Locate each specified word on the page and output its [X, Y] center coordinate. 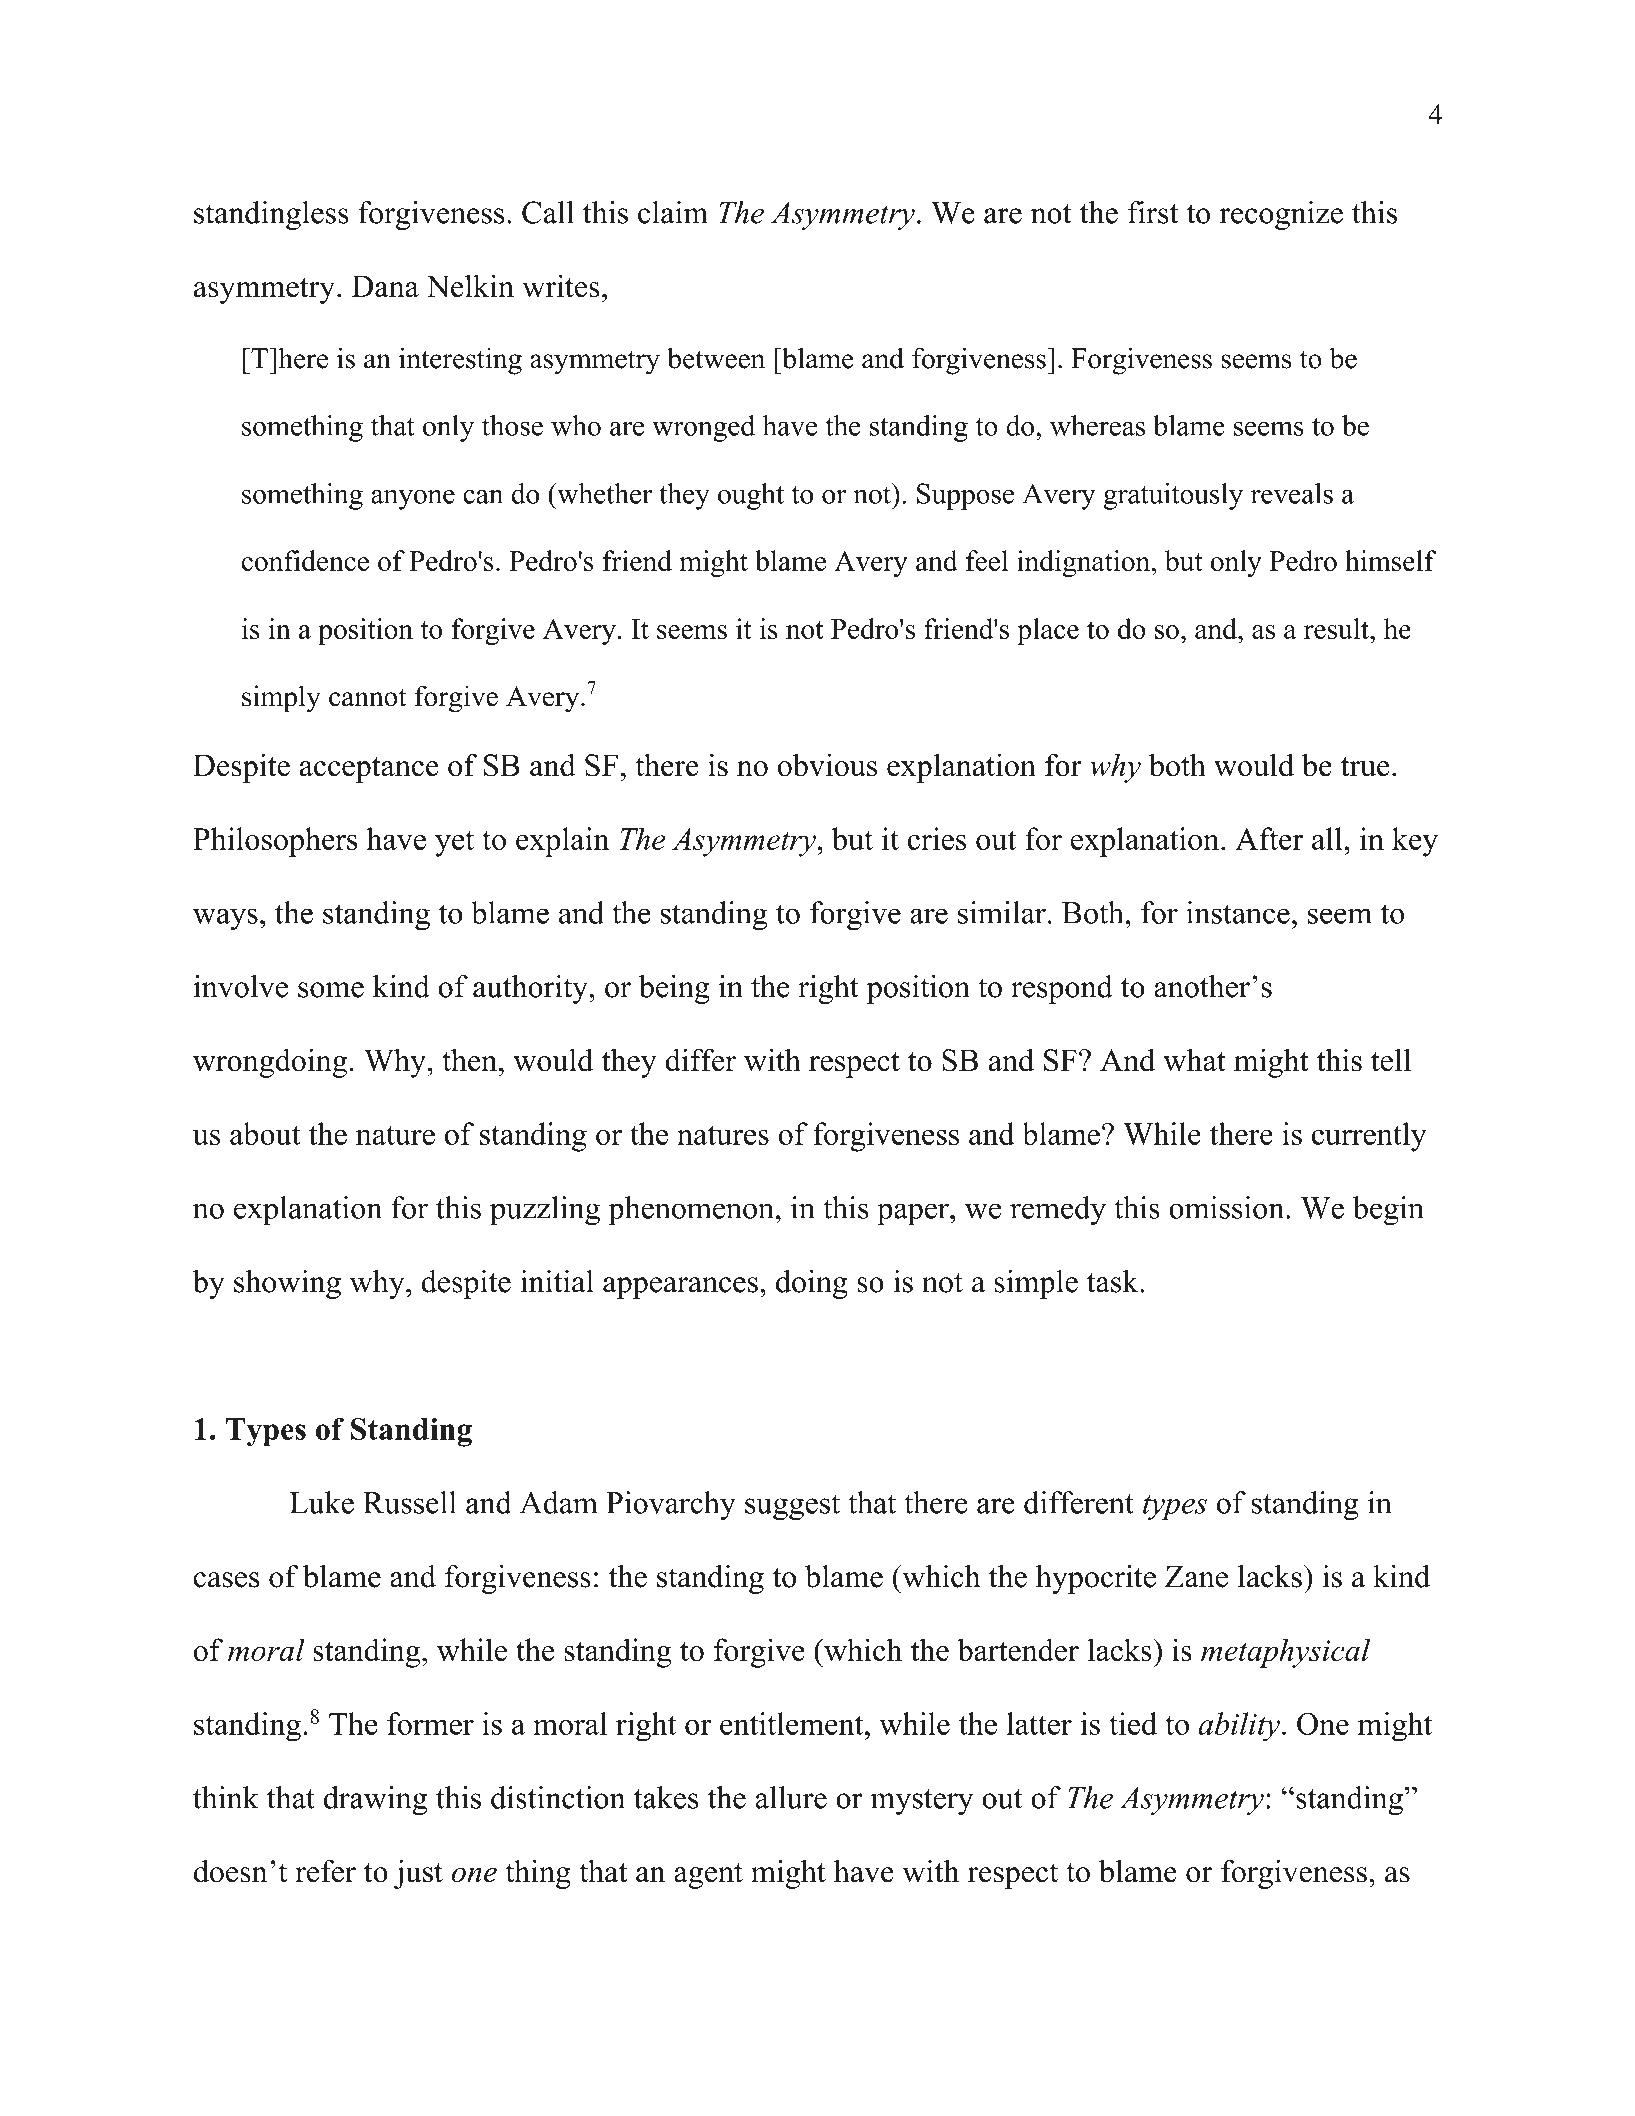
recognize [1281, 215]
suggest [792, 1507]
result [1337, 628]
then [471, 1060]
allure [791, 1797]
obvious [827, 765]
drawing [375, 1800]
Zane [1196, 1576]
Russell [409, 1502]
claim [673, 212]
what [1194, 1060]
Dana [385, 286]
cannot [368, 697]
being [674, 989]
